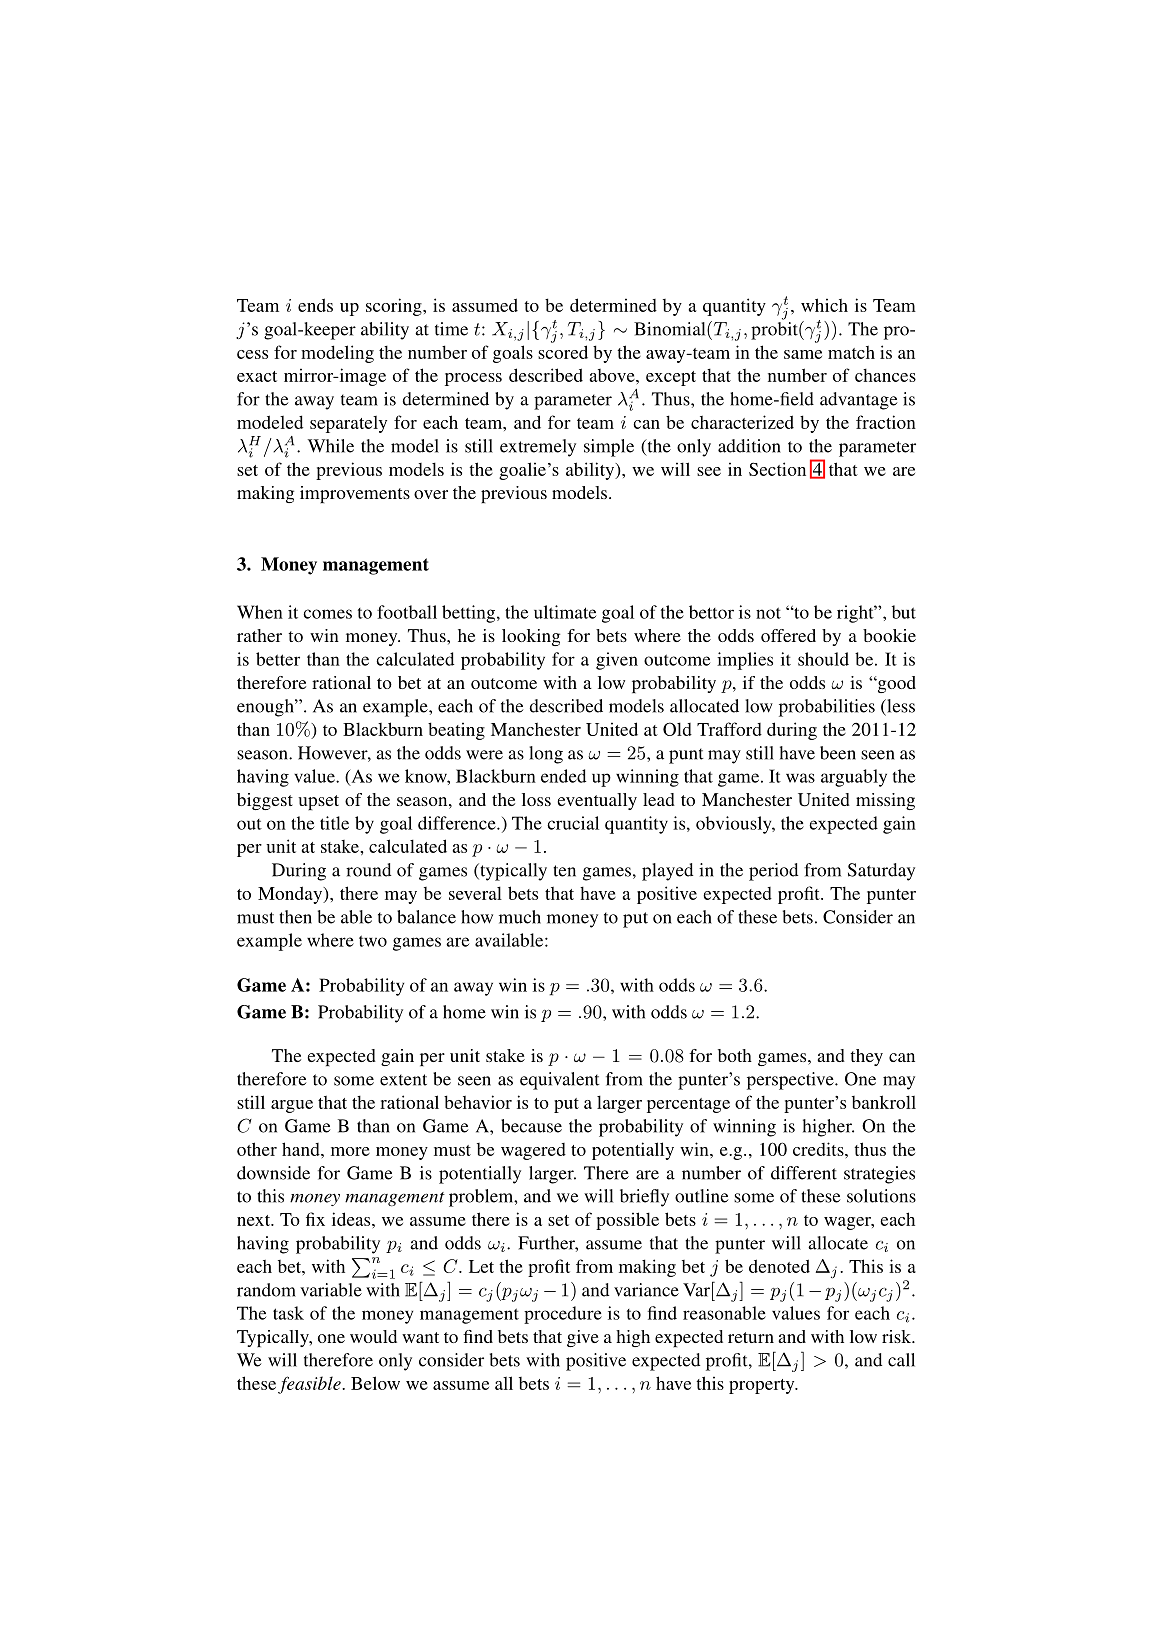 The width and height of the screenshot is (1152, 1630). What do you see at coordinates (334, 823) in the screenshot?
I see `title` at bounding box center [334, 823].
